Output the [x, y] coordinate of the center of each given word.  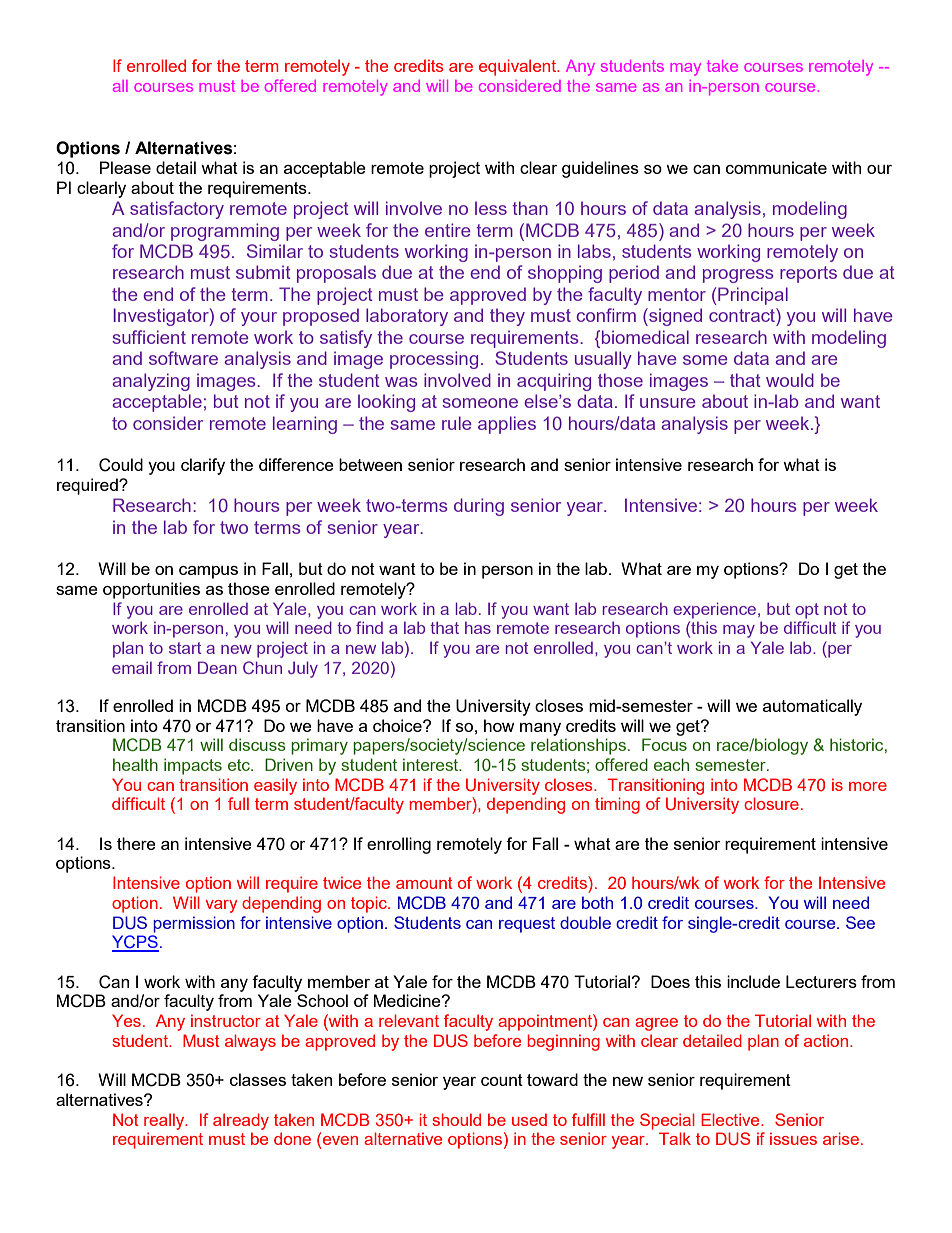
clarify [203, 466]
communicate [776, 167]
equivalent [519, 67]
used [529, 1119]
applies [507, 425]
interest [432, 764]
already [241, 1121]
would [790, 380]
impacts [193, 766]
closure [771, 803]
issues [793, 1138]
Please [125, 167]
